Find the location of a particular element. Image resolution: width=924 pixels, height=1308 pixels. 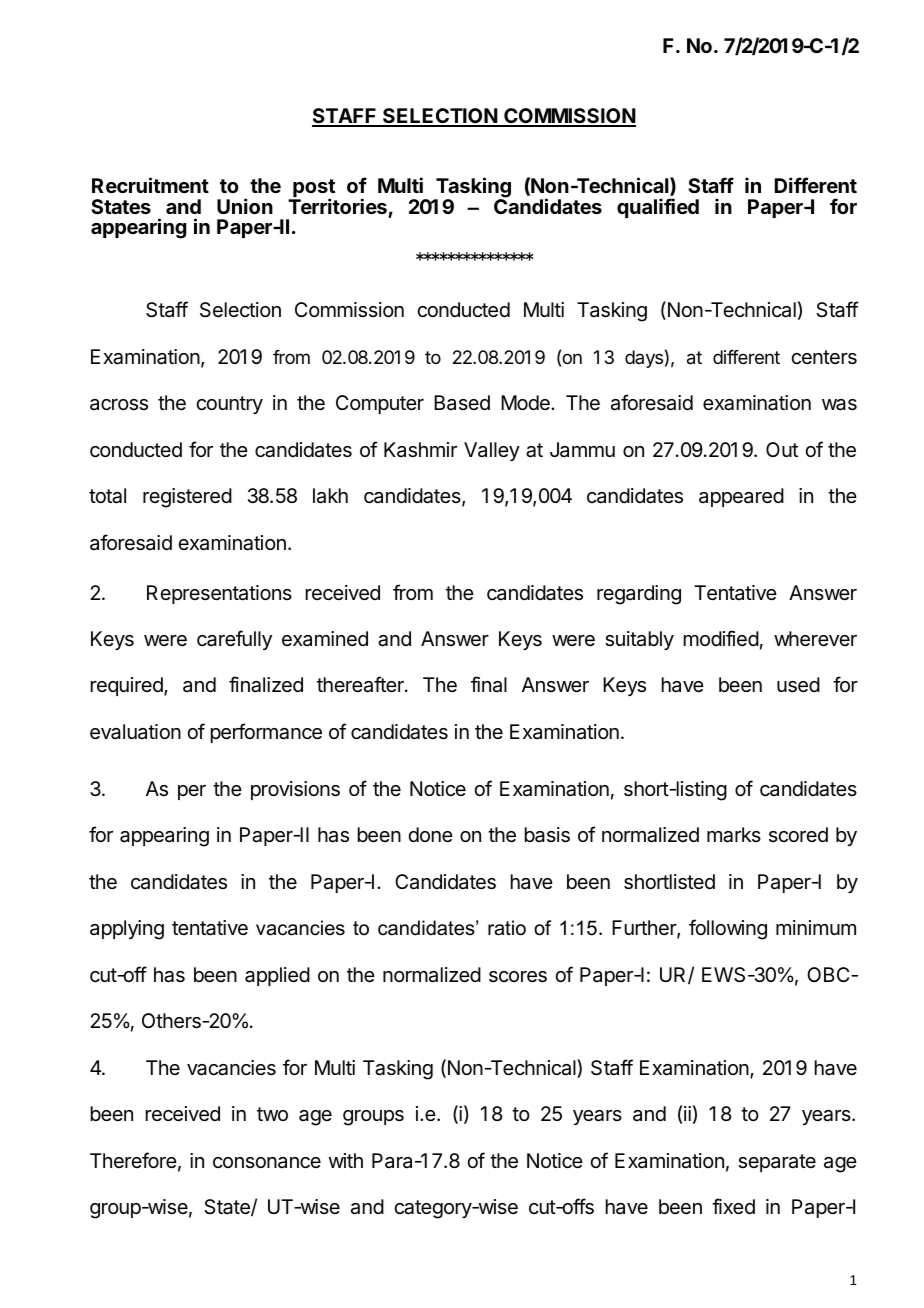

required is located at coordinates (128, 686).
